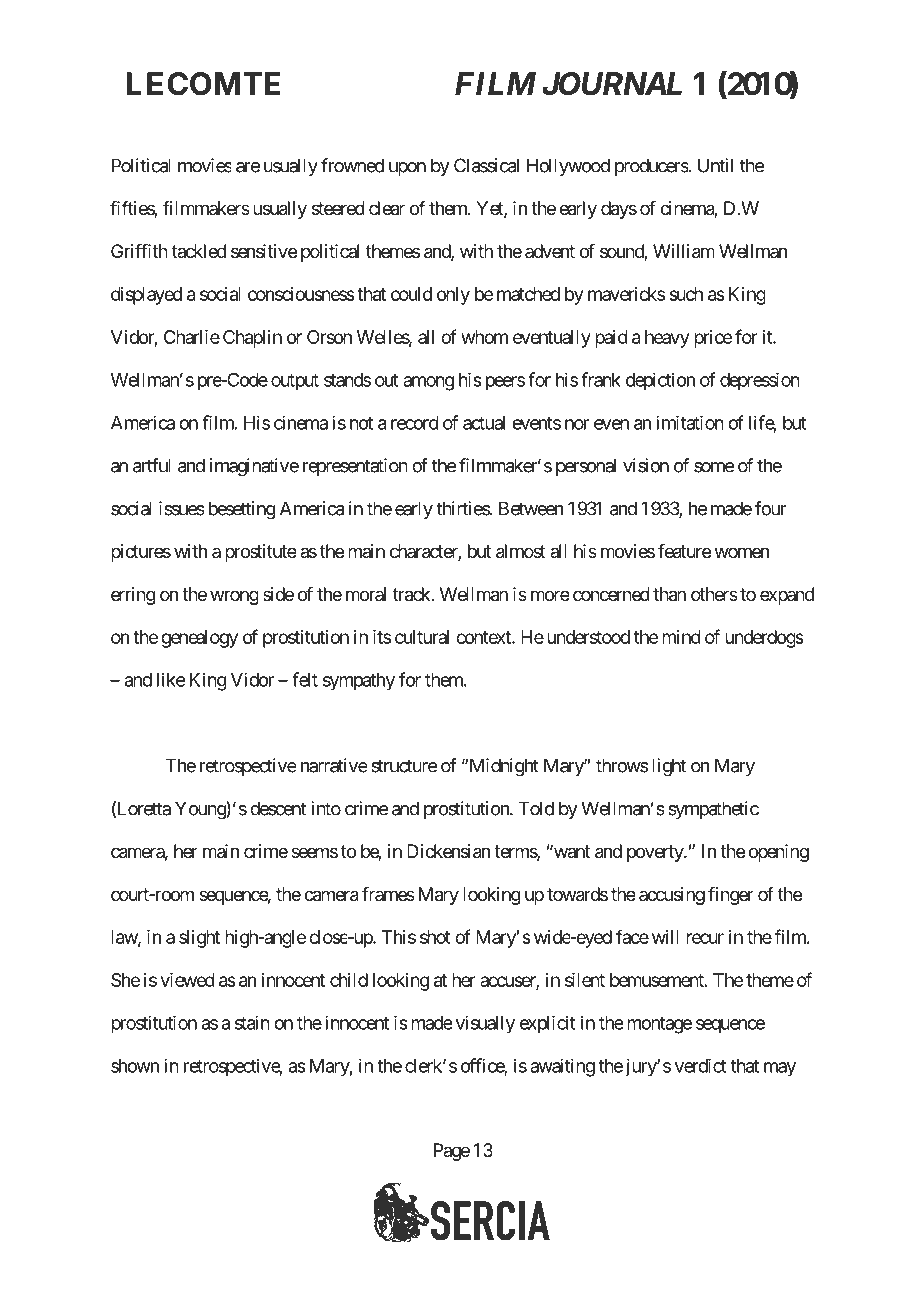 The width and height of the image is (924, 1308). Describe the element at coordinates (404, 766) in the image. I see `structure` at that location.
